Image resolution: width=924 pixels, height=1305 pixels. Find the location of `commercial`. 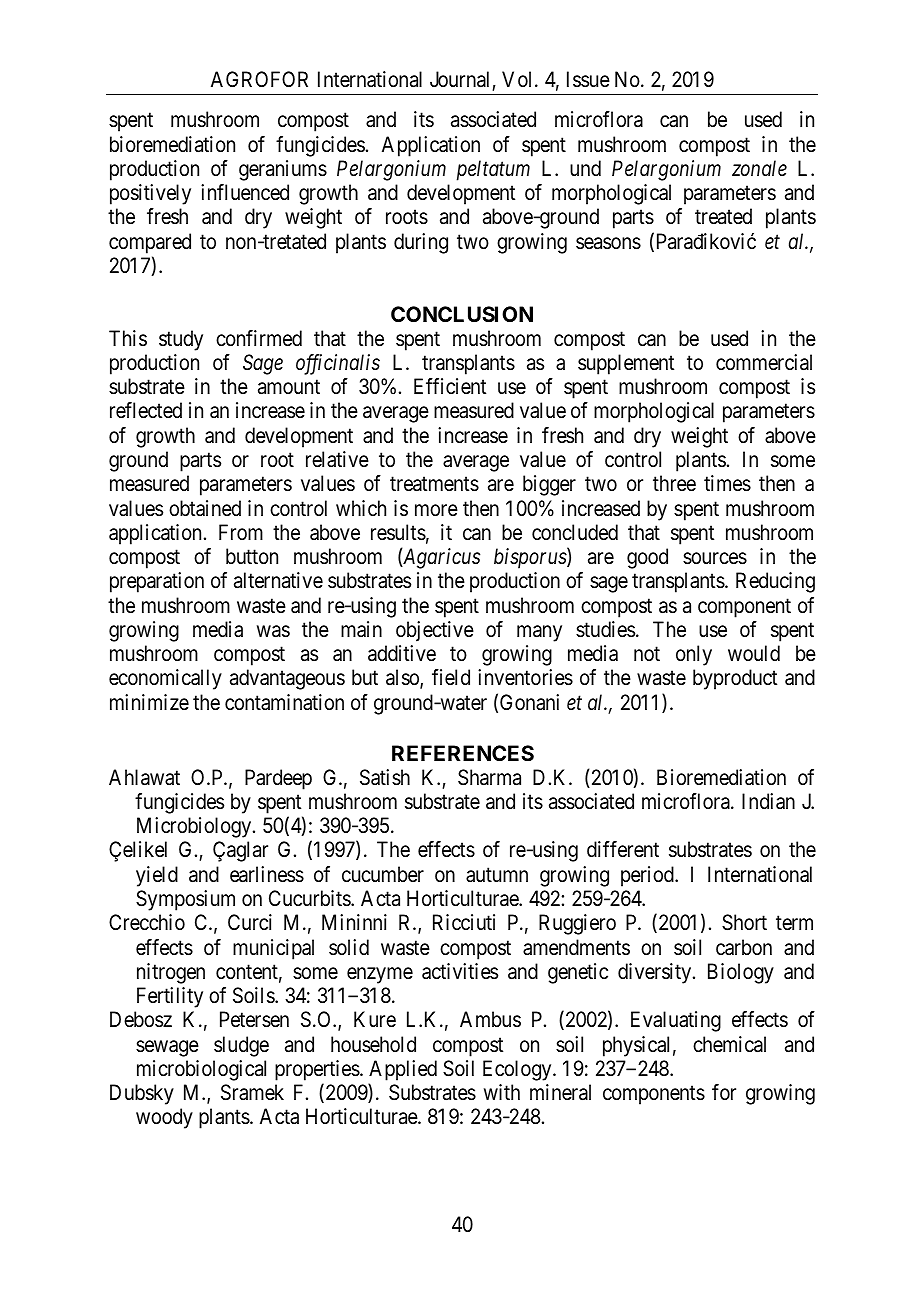

commercial is located at coordinates (764, 362).
